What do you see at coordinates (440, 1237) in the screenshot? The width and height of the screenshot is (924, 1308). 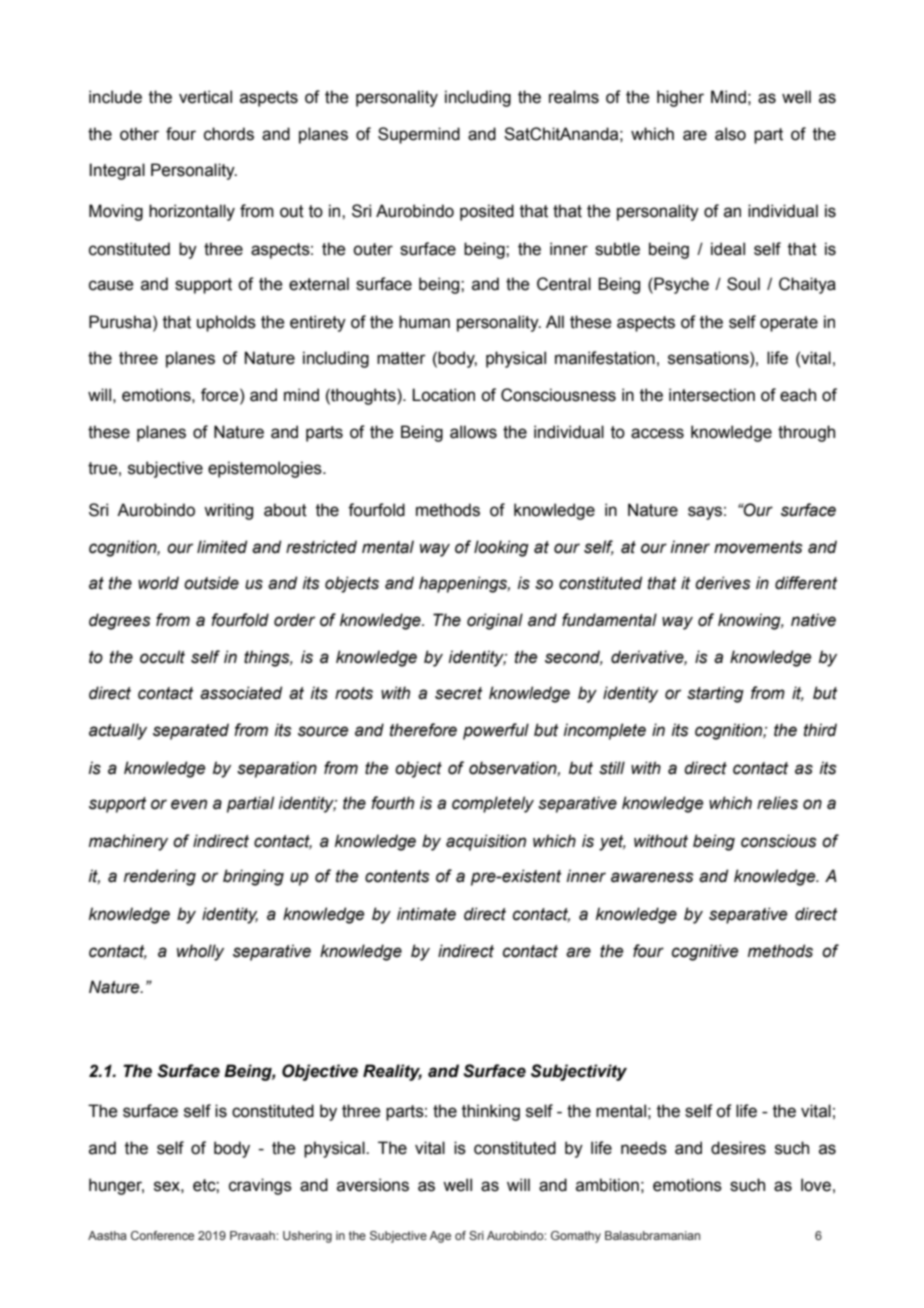 I see `Age` at bounding box center [440, 1237].
